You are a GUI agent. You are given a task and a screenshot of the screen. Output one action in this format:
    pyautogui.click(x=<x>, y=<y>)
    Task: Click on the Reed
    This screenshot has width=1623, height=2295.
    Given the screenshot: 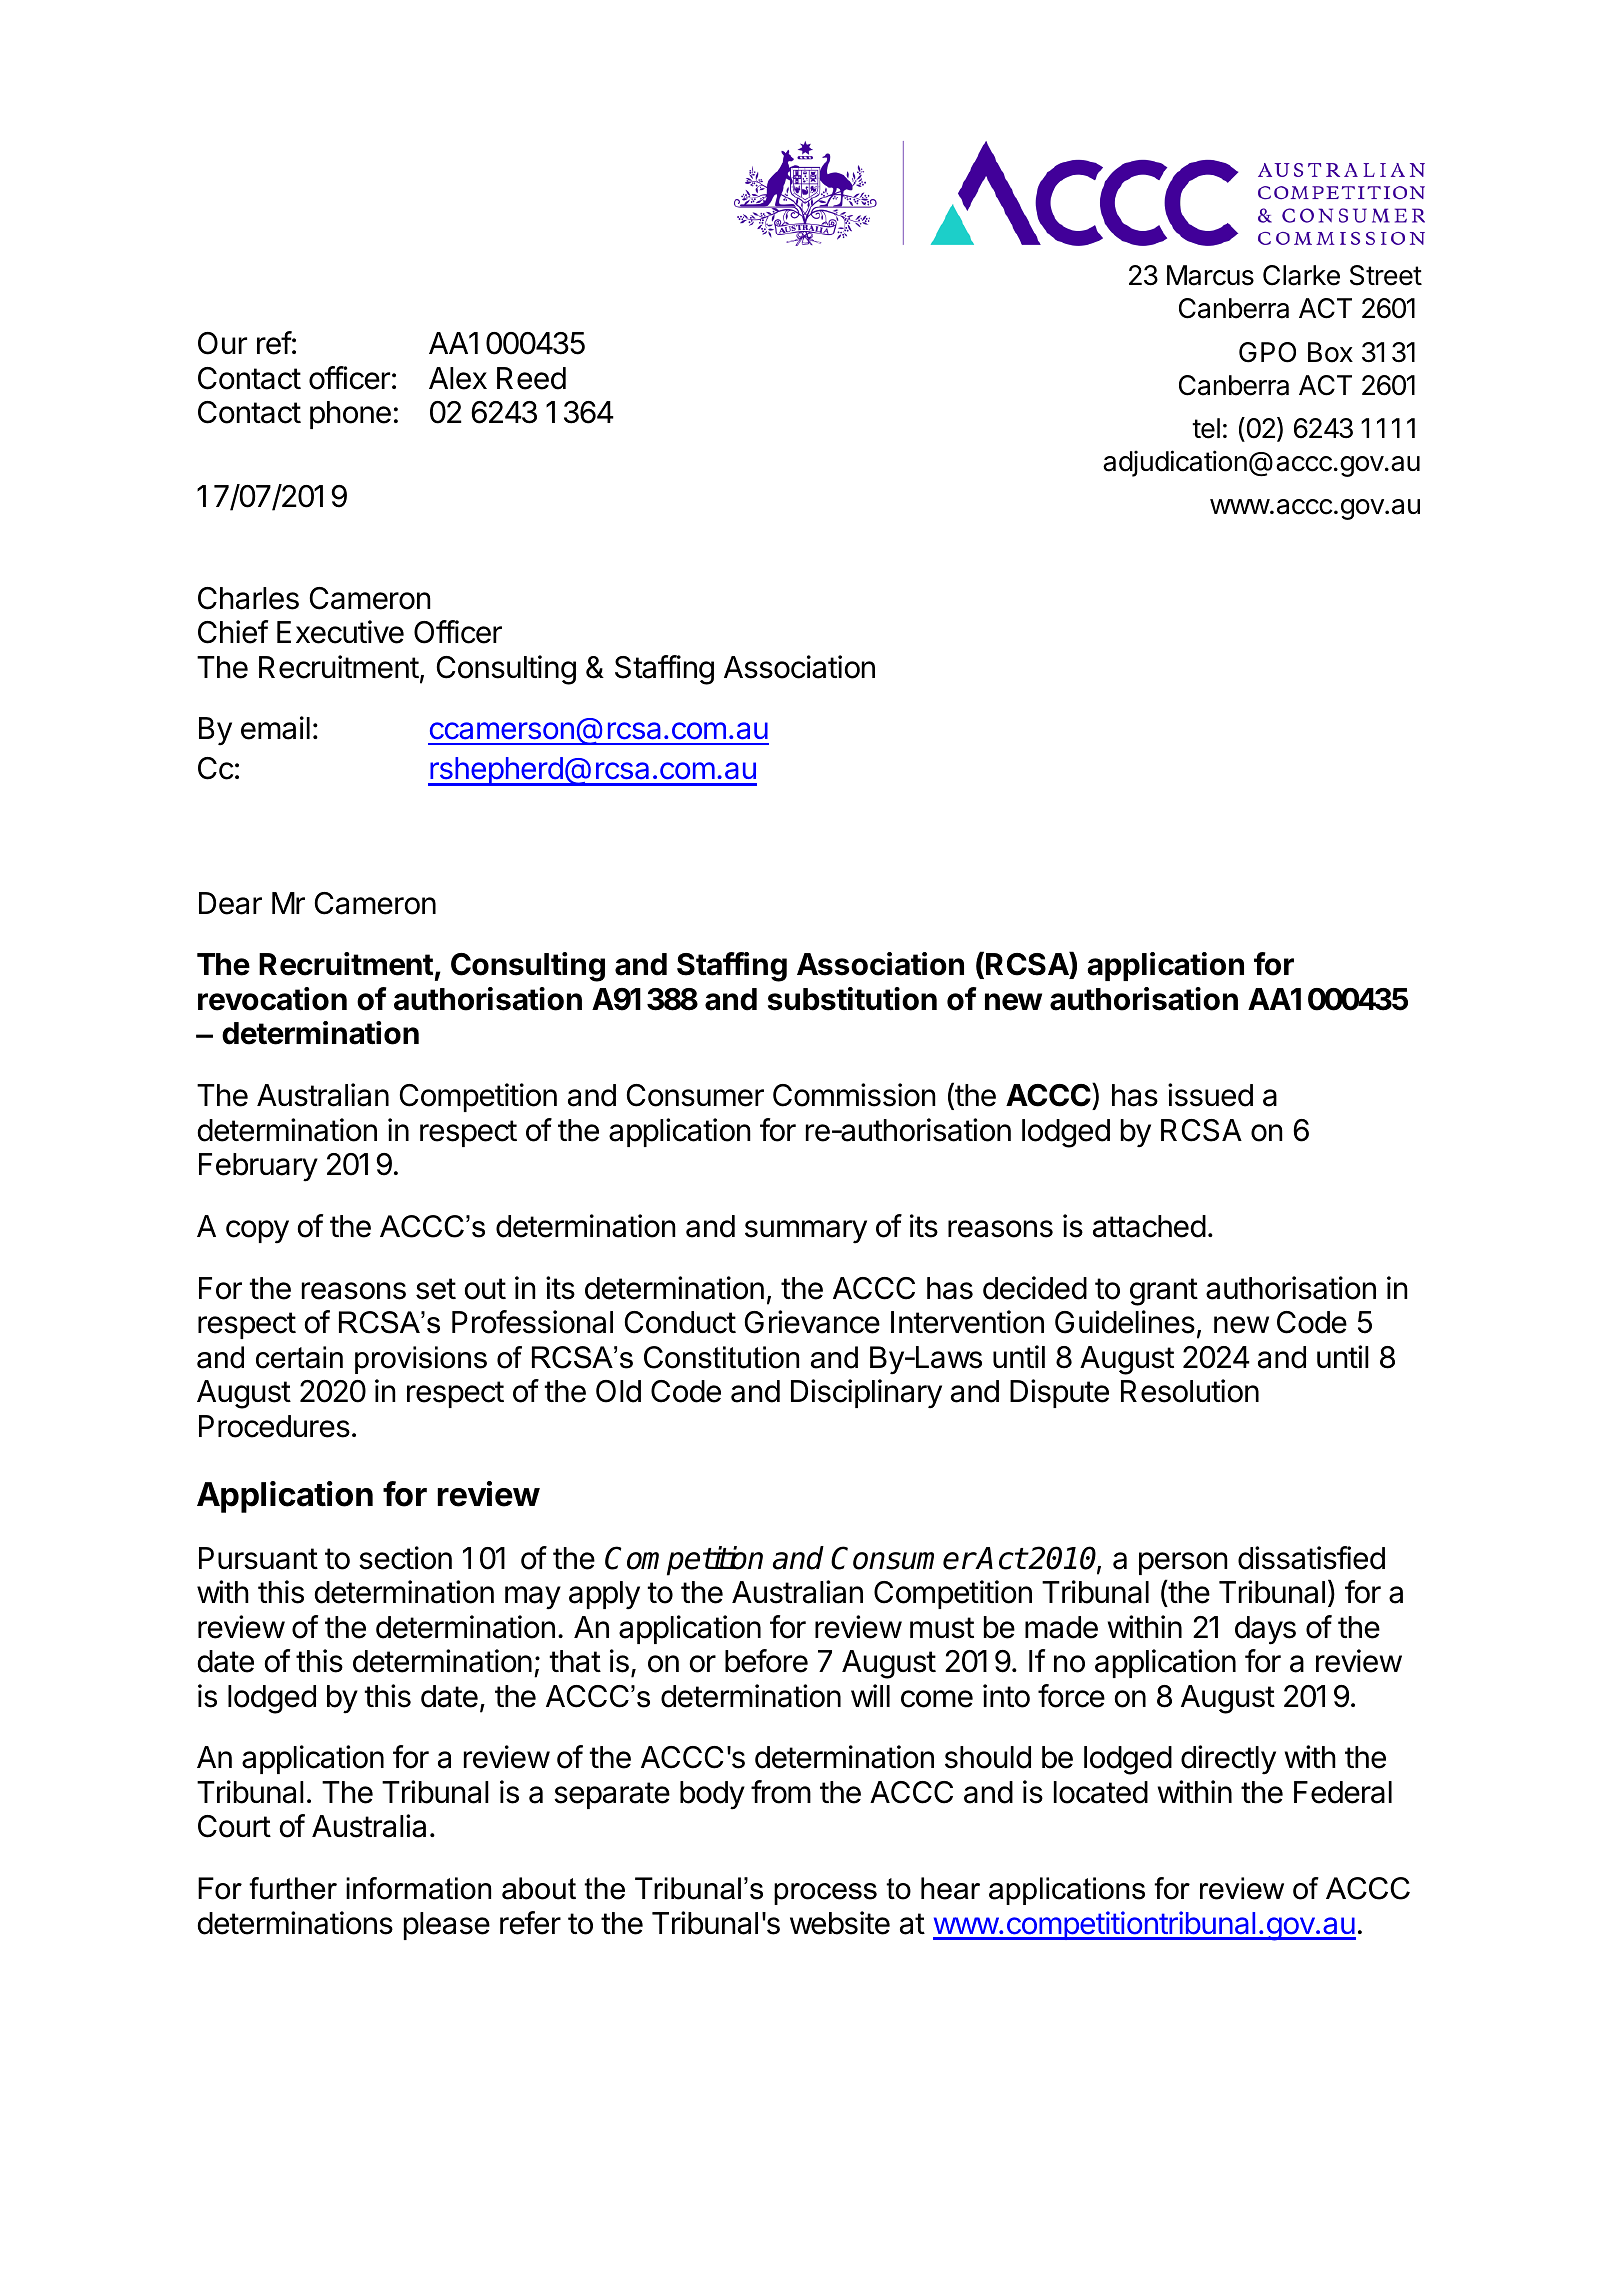 What is the action you would take?
    pyautogui.click(x=531, y=378)
